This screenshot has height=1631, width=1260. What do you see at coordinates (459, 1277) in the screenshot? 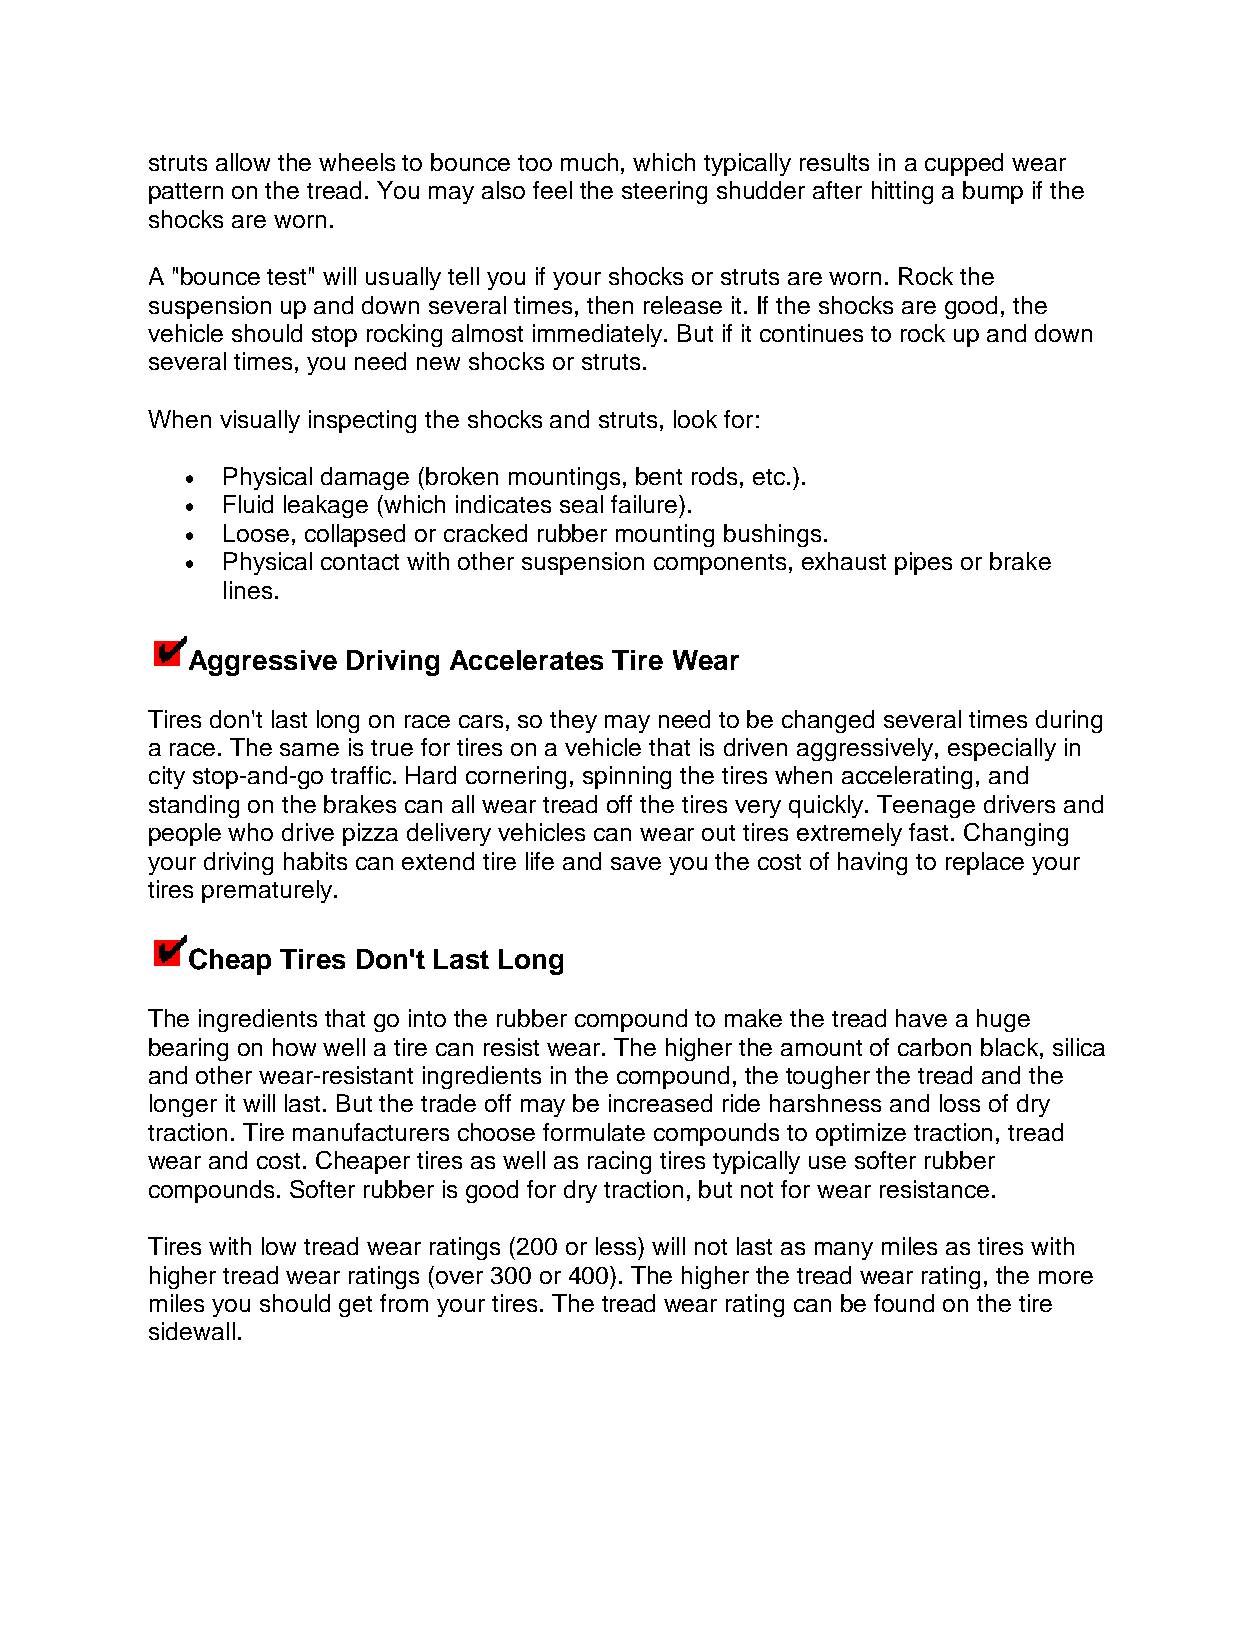
I see `over` at bounding box center [459, 1277].
